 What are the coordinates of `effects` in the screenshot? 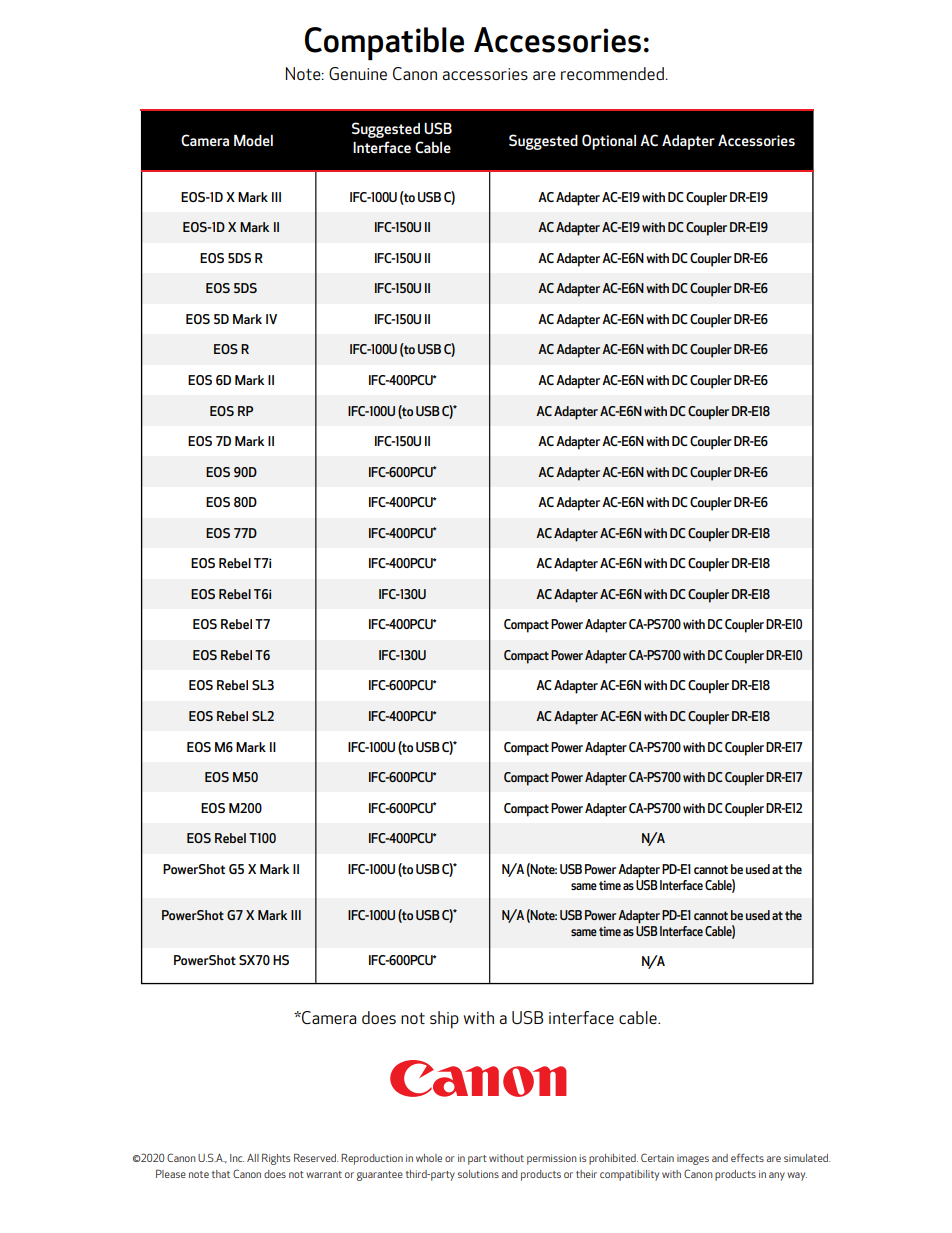 It's located at (747, 1157).
